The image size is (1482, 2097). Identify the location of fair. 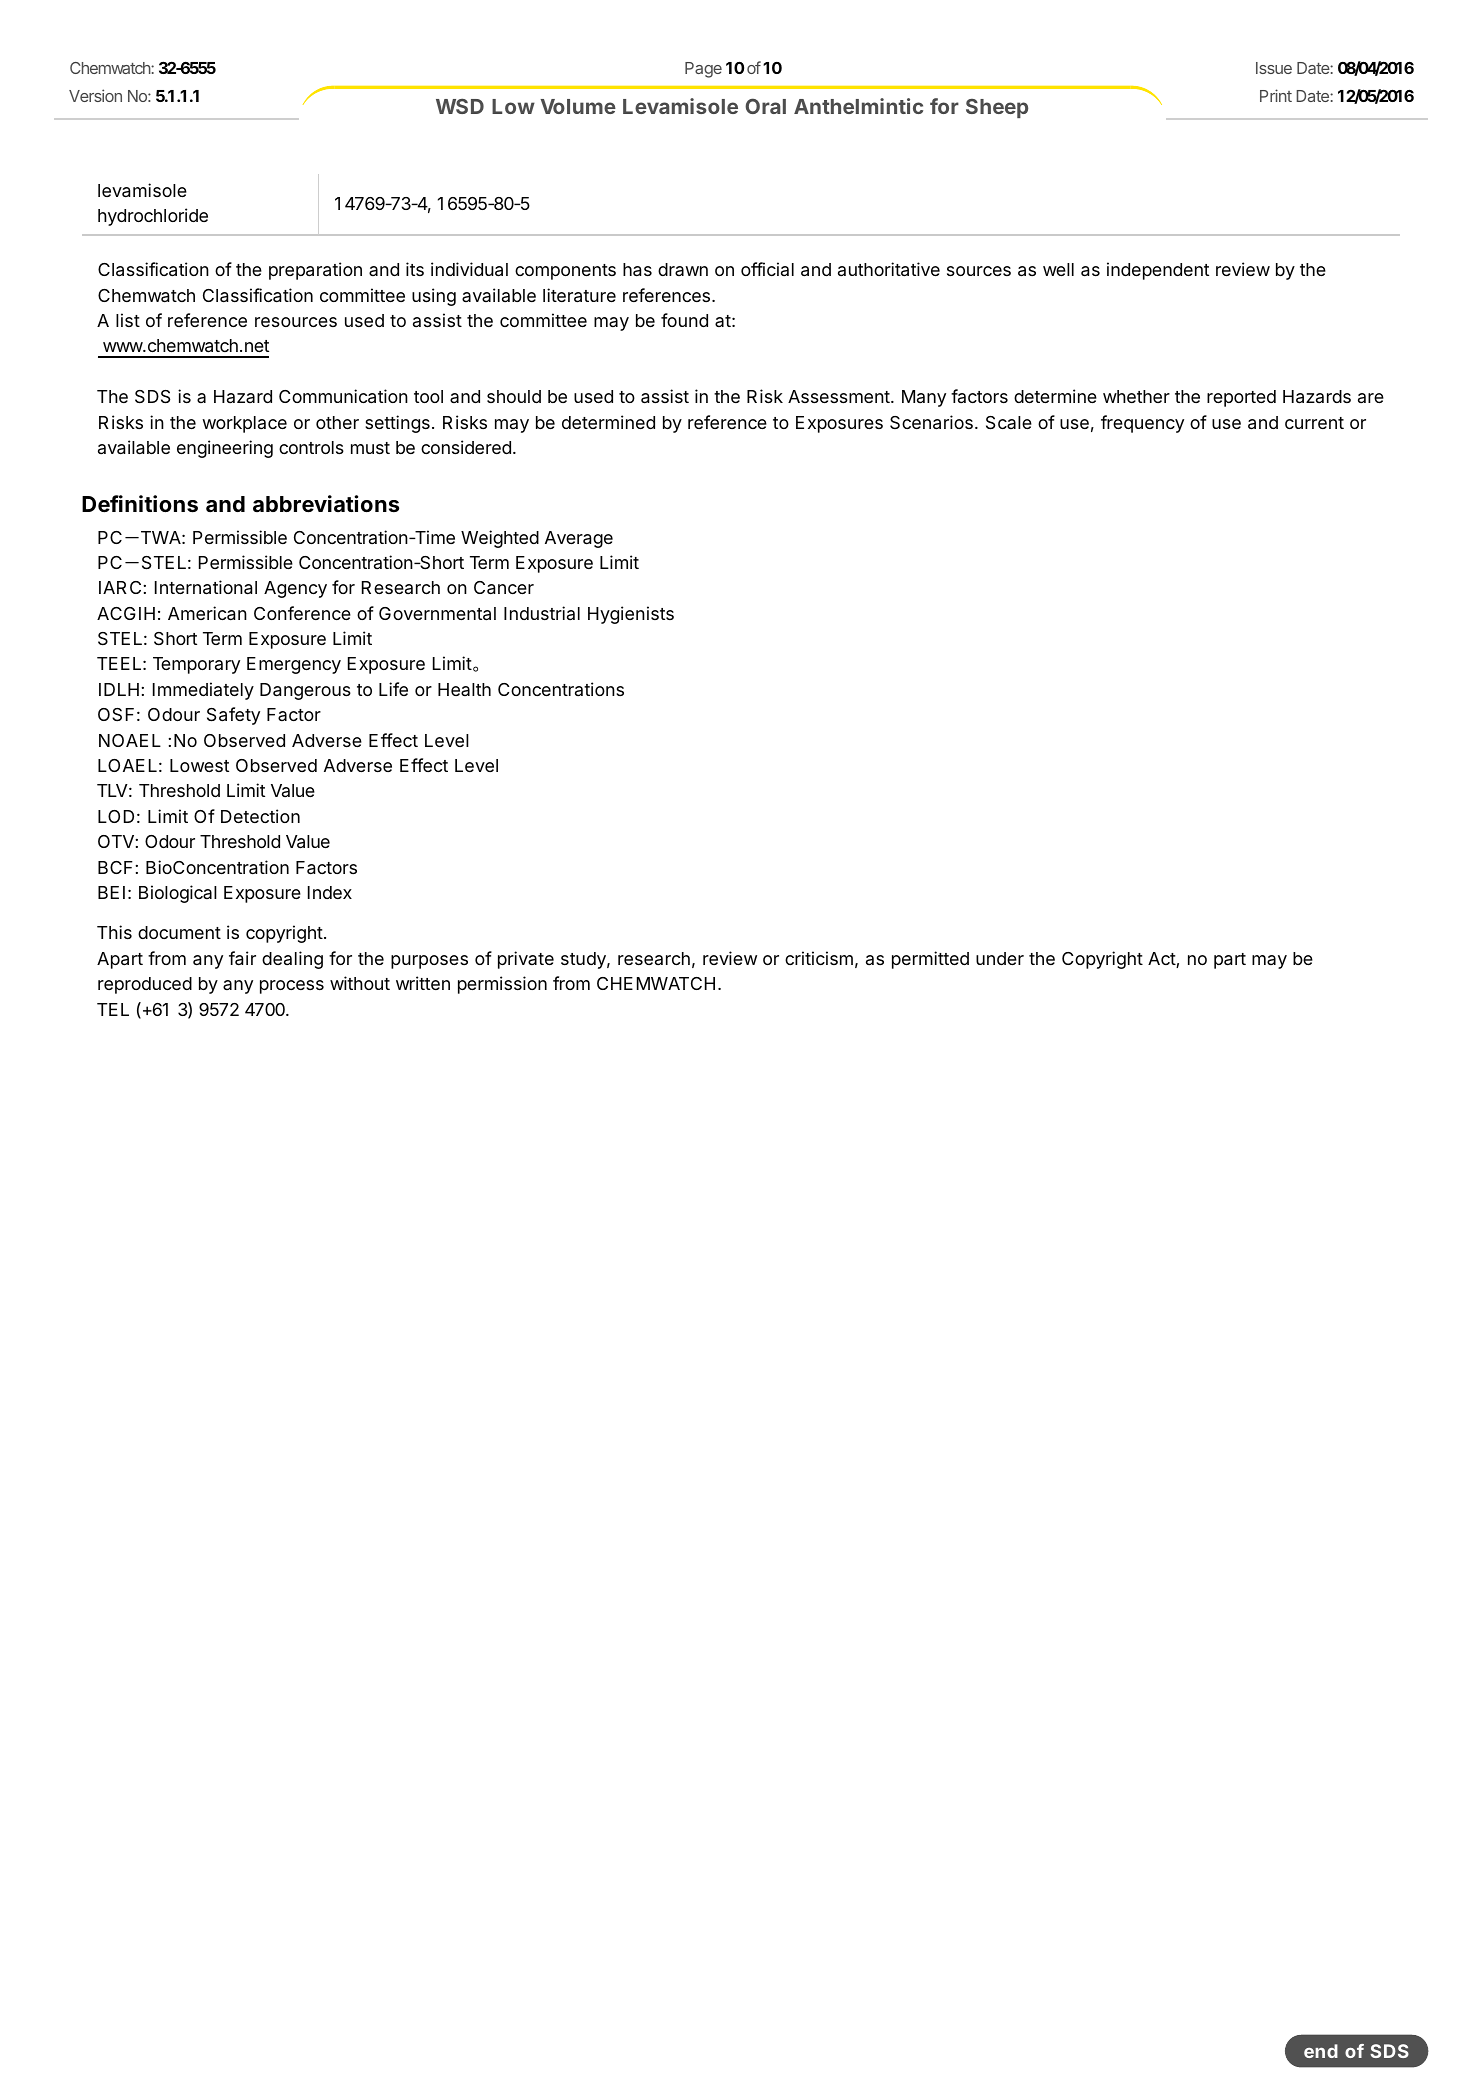
(242, 958).
